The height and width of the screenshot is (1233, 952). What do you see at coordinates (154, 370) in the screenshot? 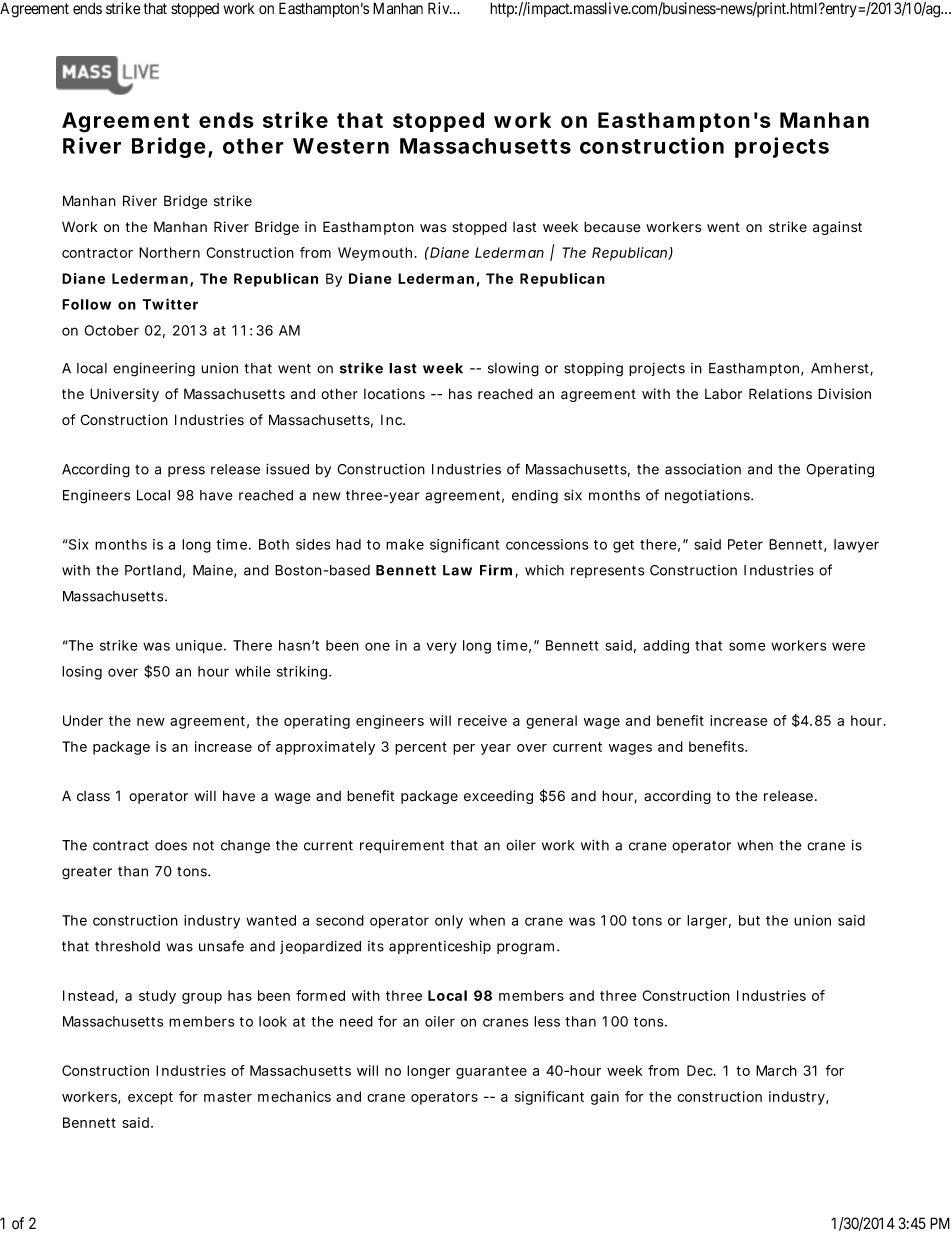
I see `engineering` at bounding box center [154, 370].
